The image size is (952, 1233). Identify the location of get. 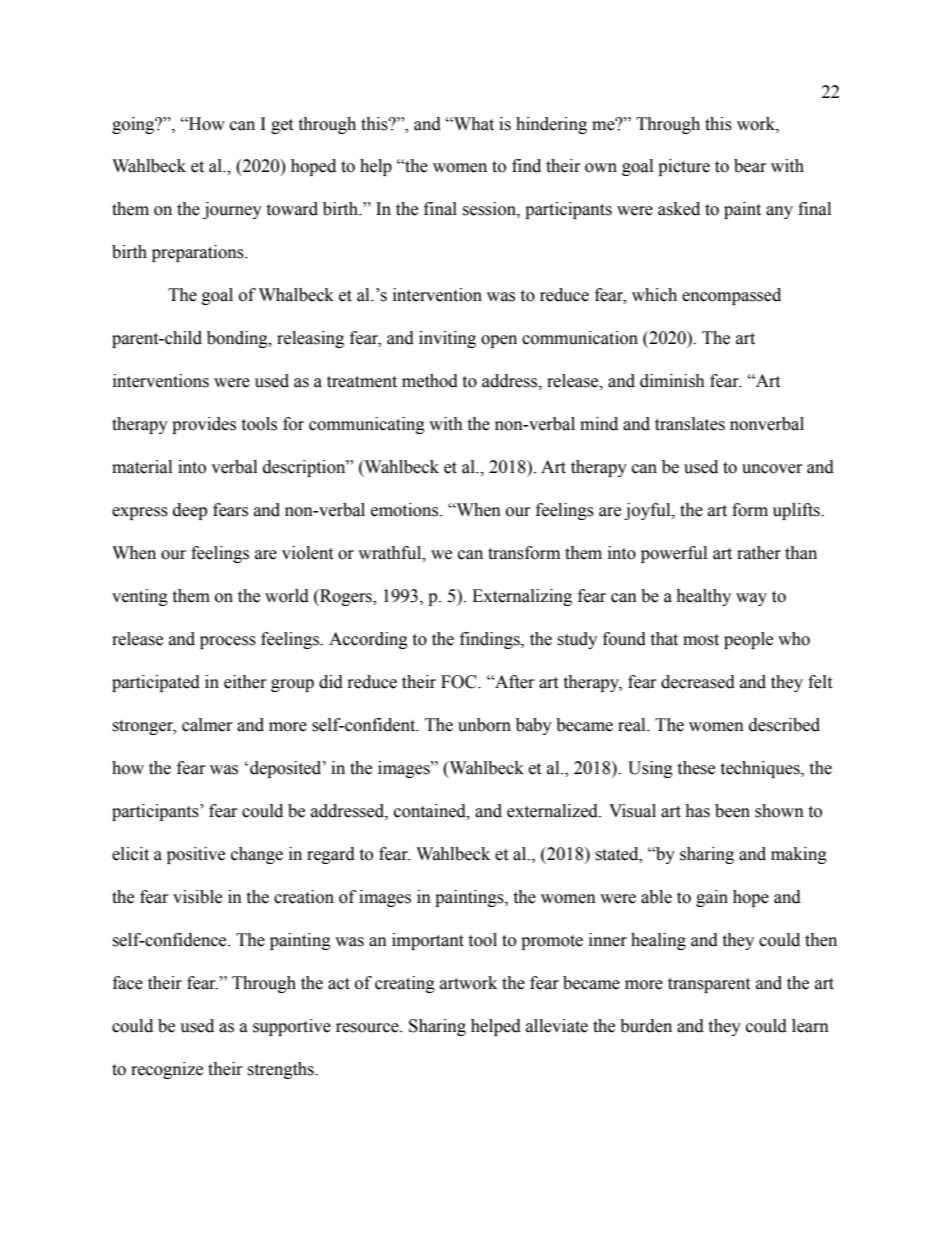
(282, 126).
